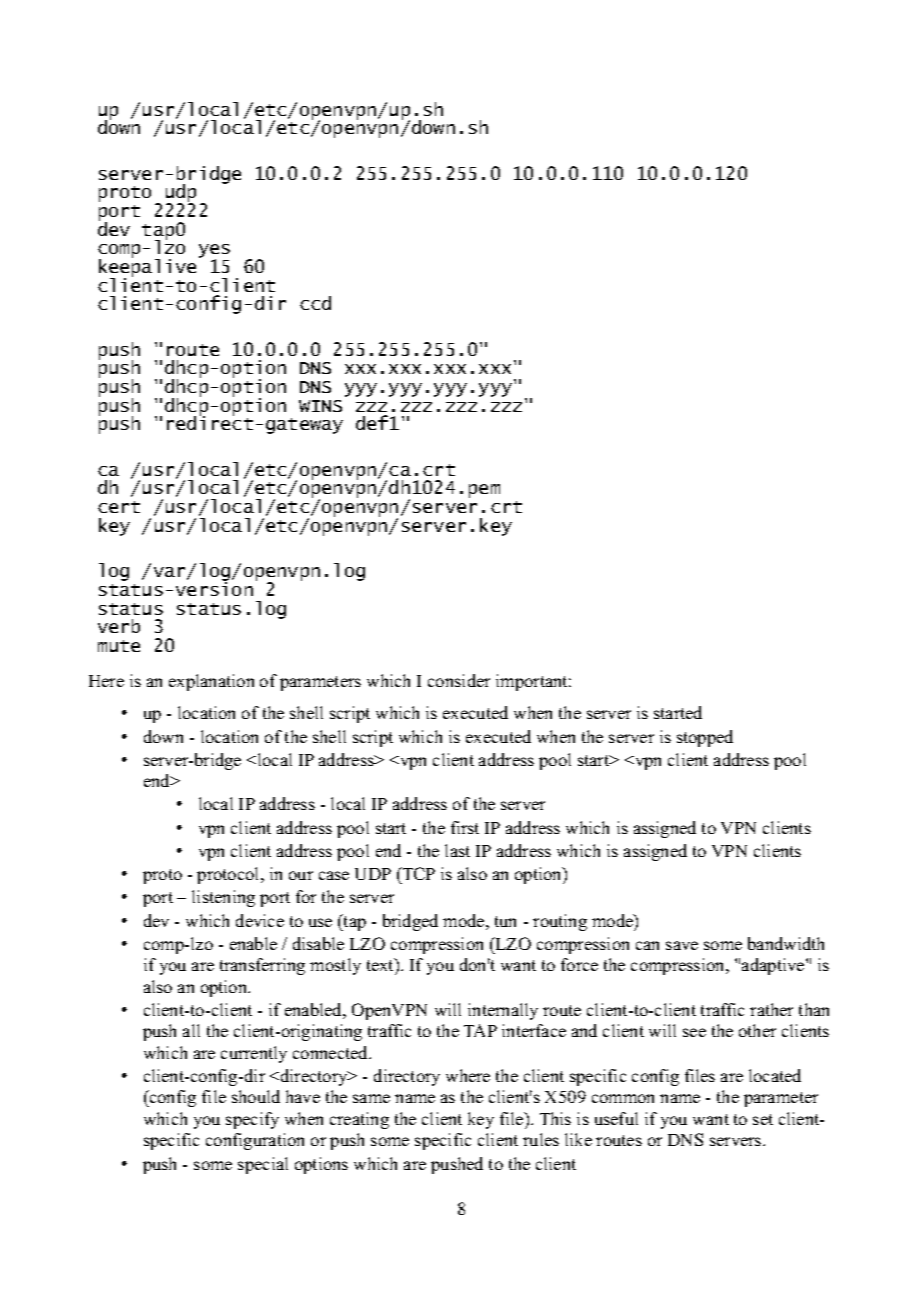  I want to click on rules, so click(541, 1139).
